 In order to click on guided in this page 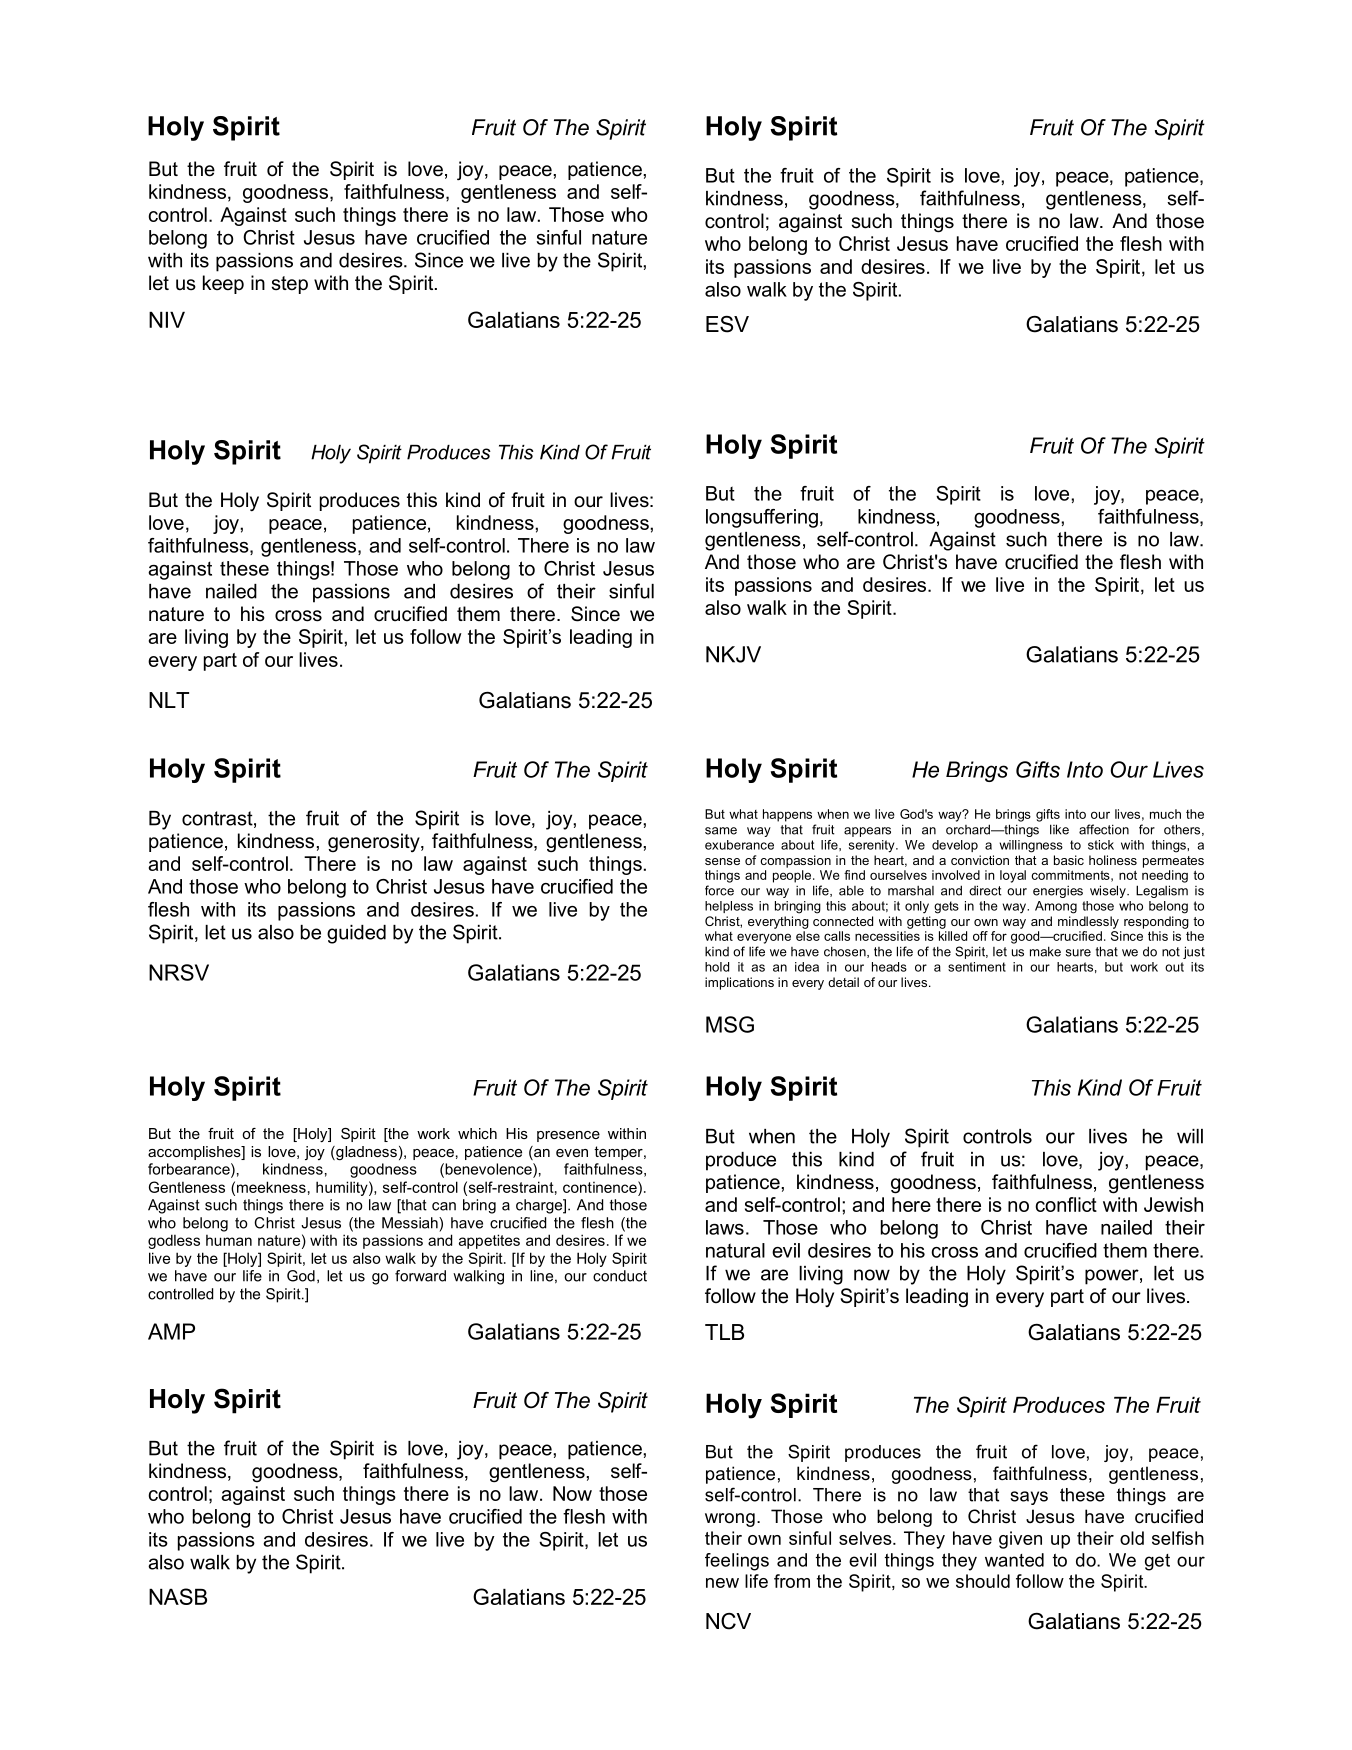, I will do `click(356, 934)`.
